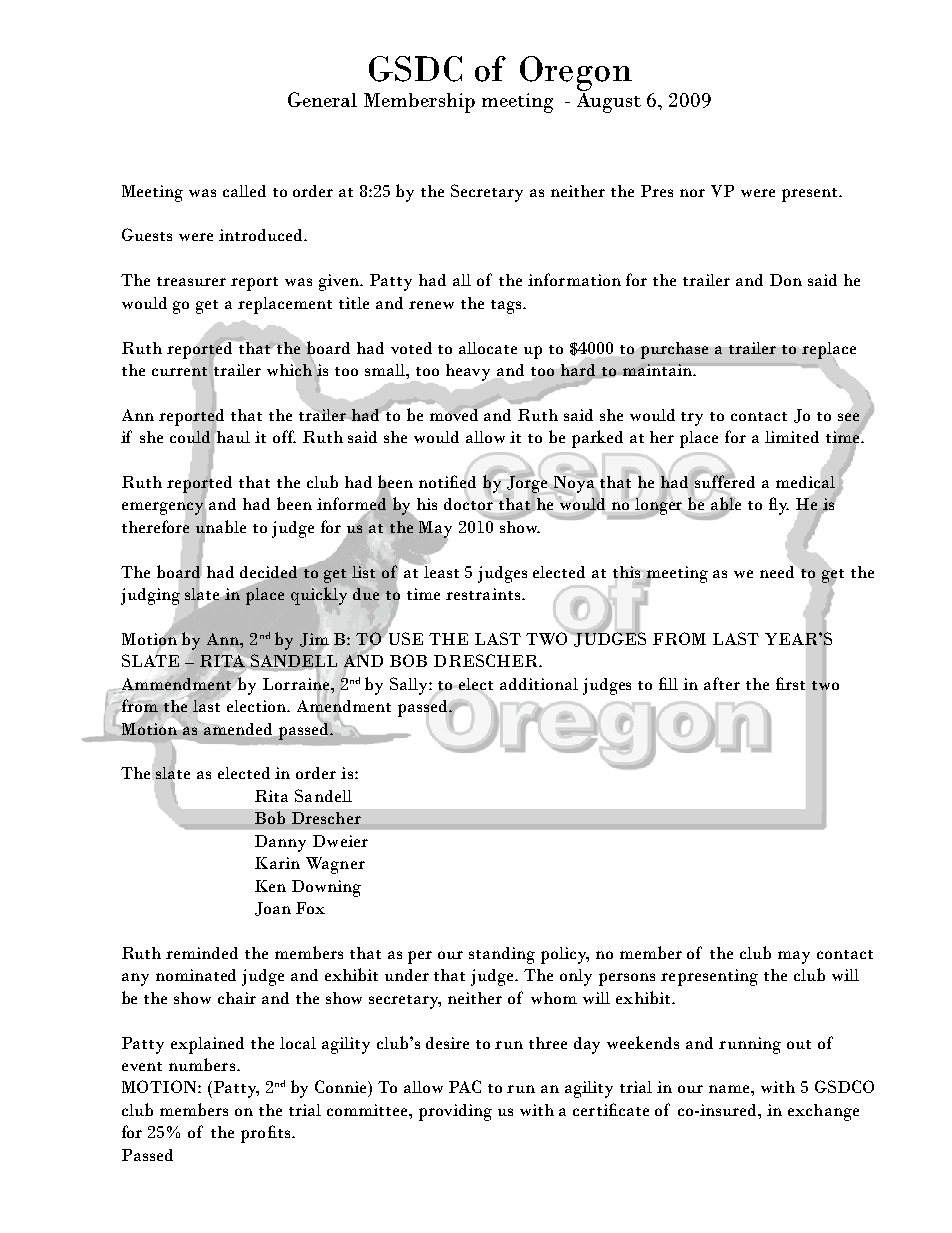 The height and width of the image is (1233, 952). I want to click on additional, so click(539, 684).
